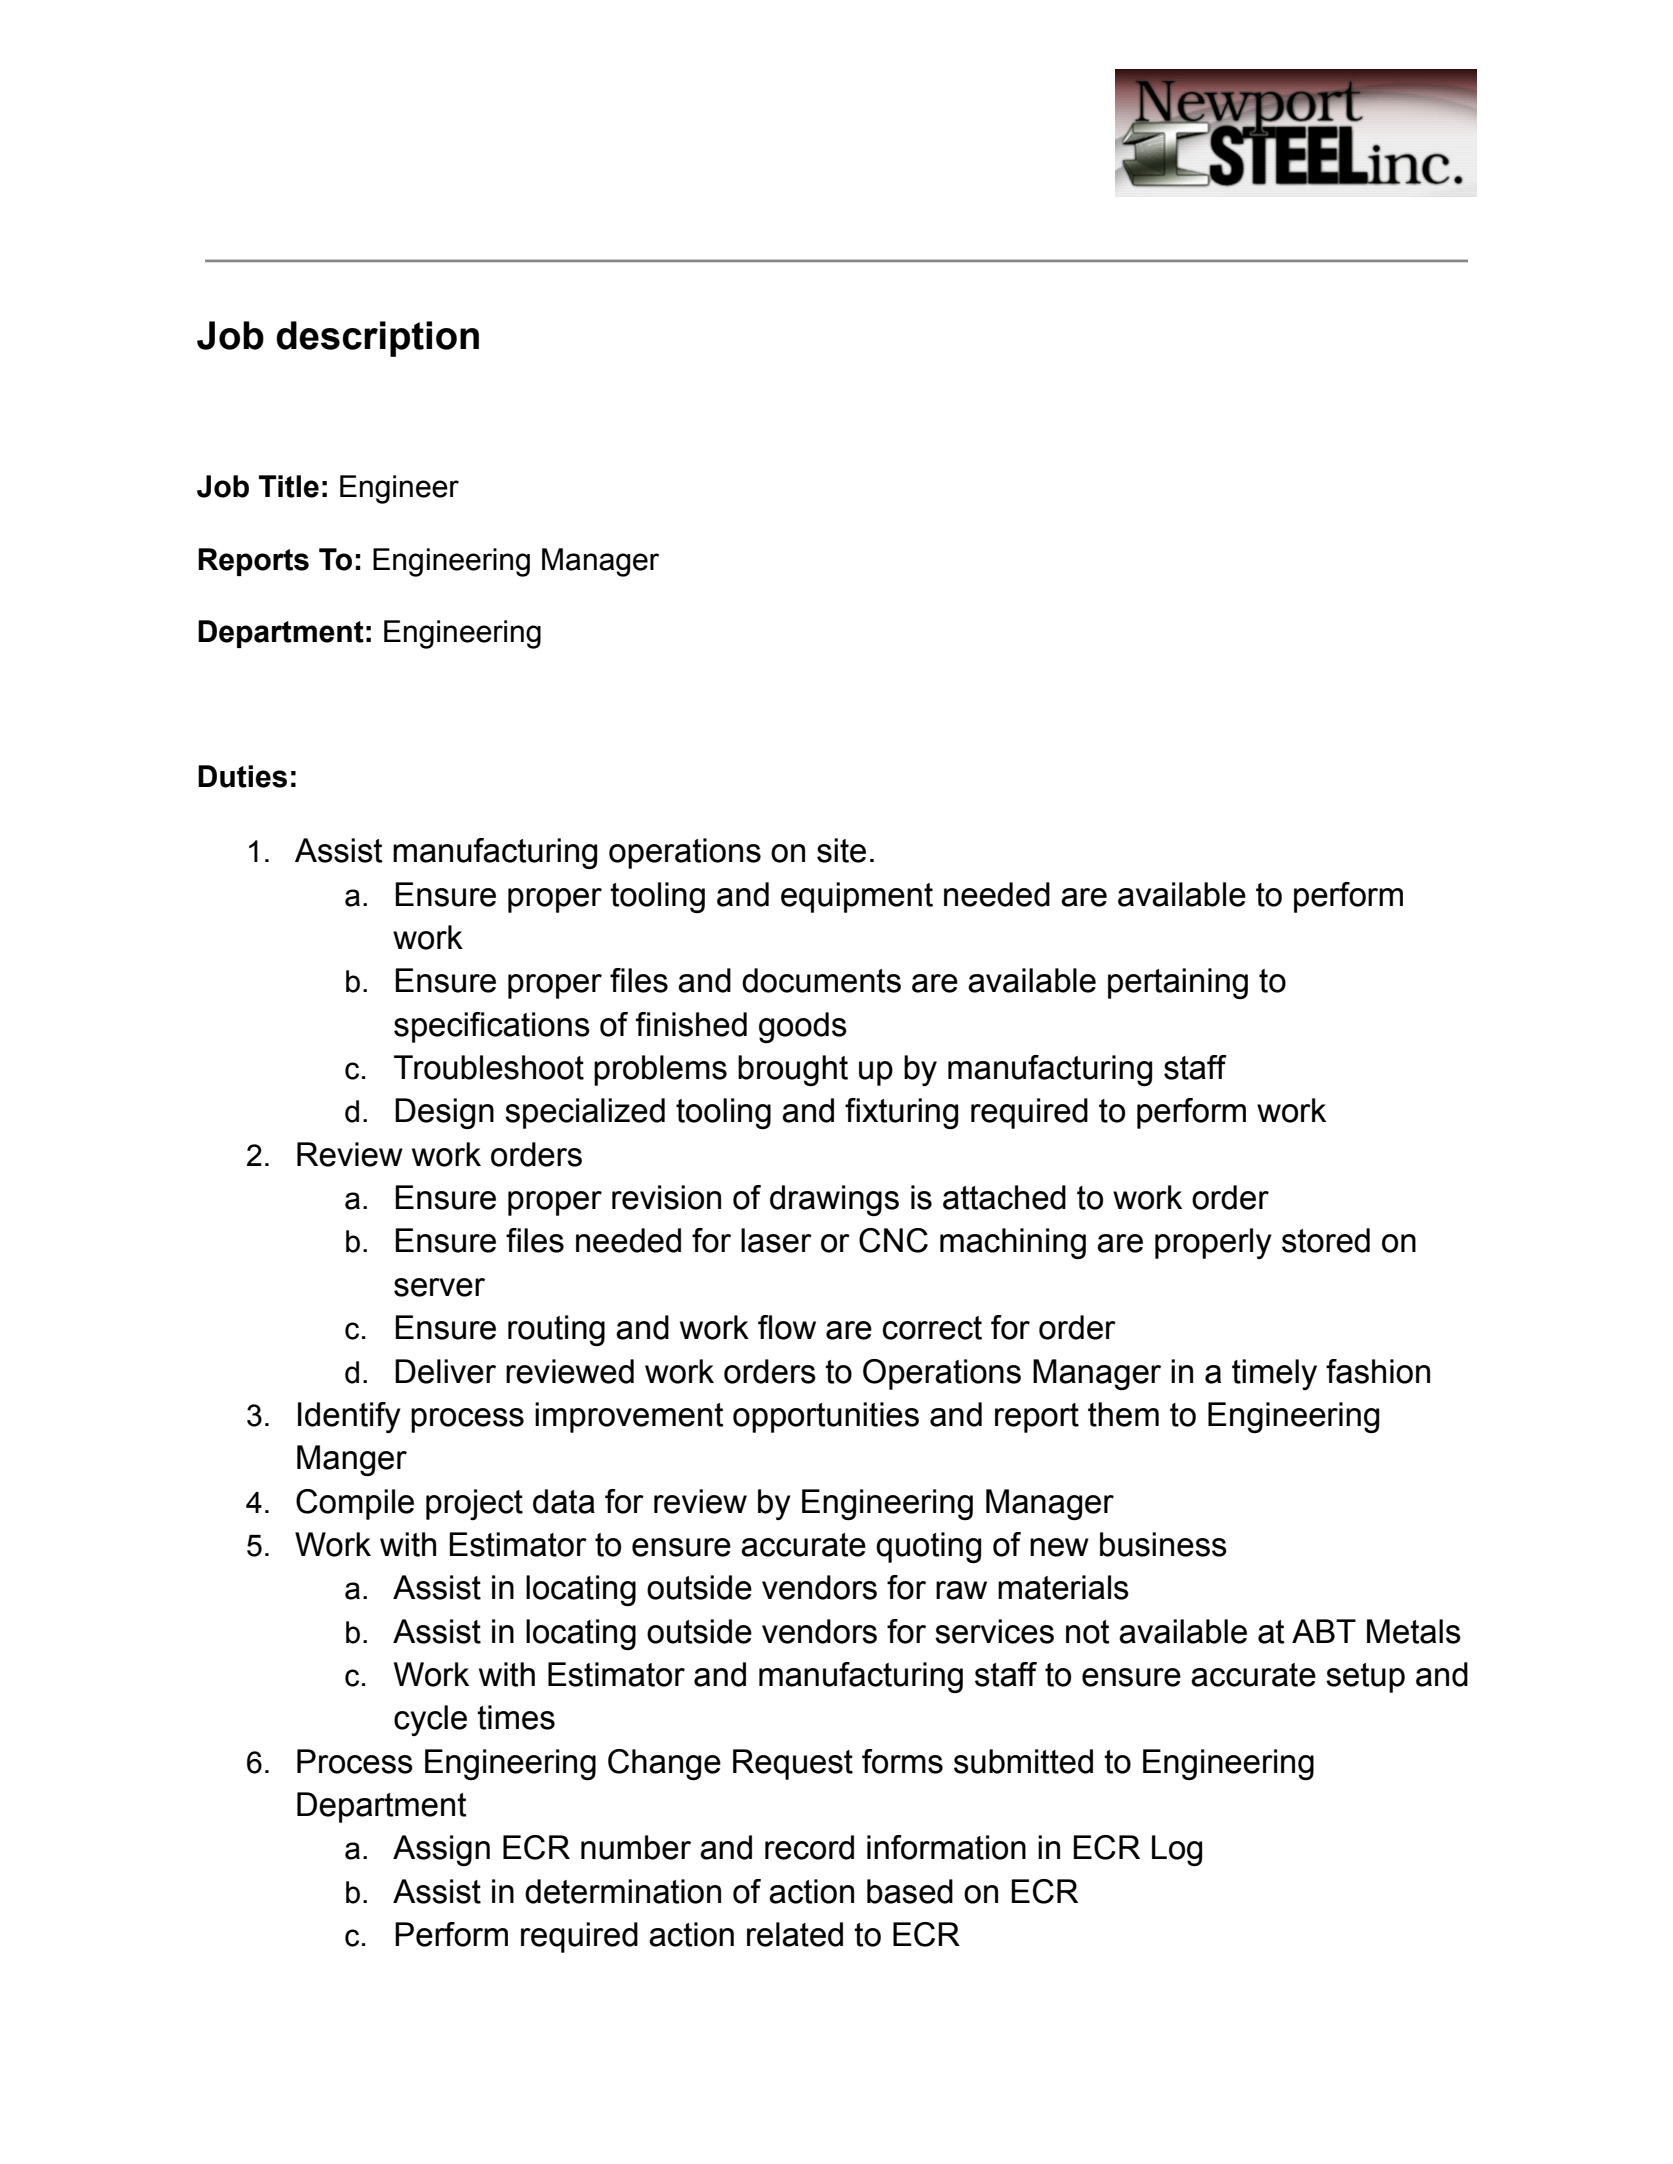  What do you see at coordinates (377, 339) in the screenshot?
I see `description` at bounding box center [377, 339].
